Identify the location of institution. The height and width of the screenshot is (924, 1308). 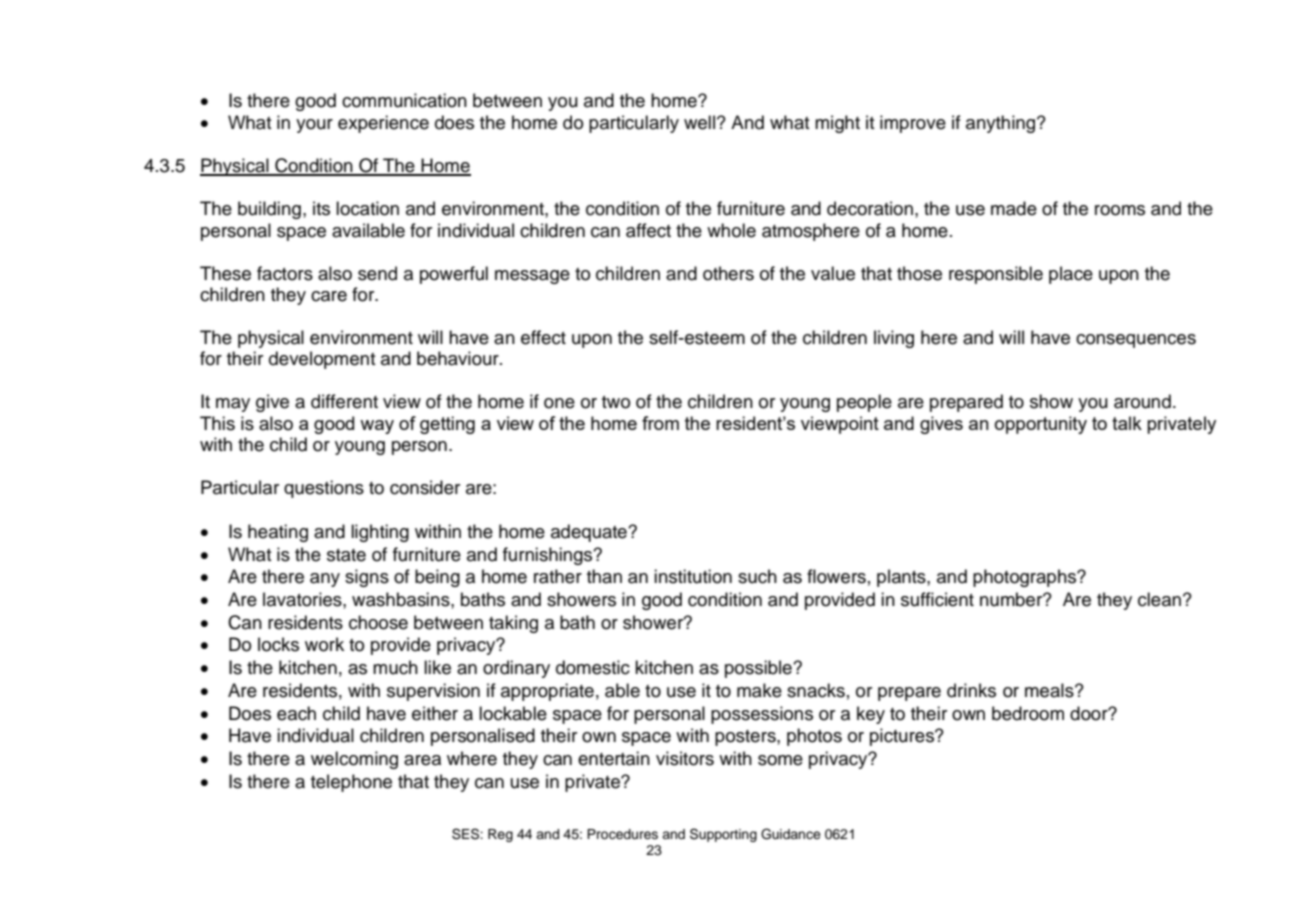
(693, 576).
